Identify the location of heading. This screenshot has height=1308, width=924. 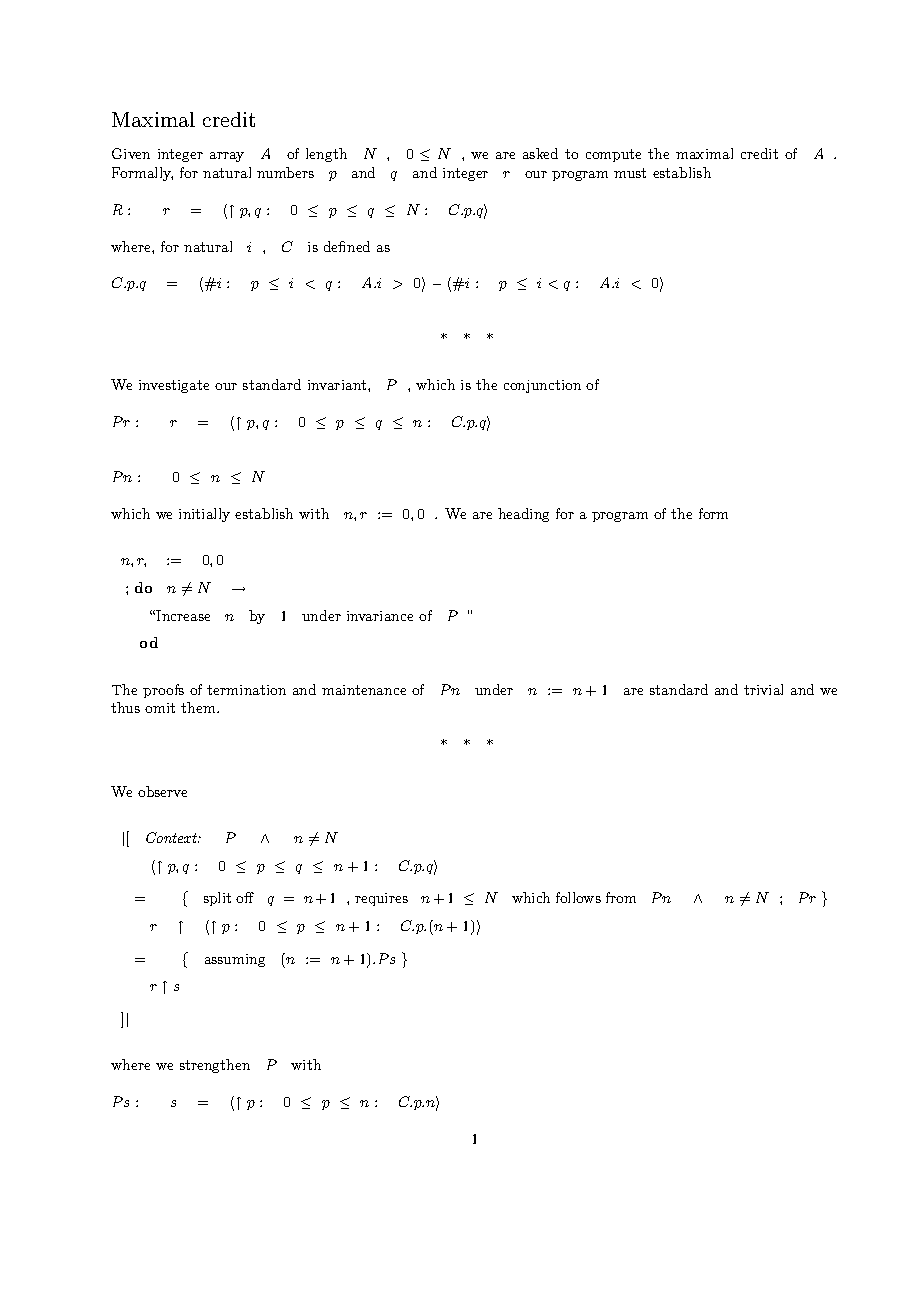
(523, 515).
